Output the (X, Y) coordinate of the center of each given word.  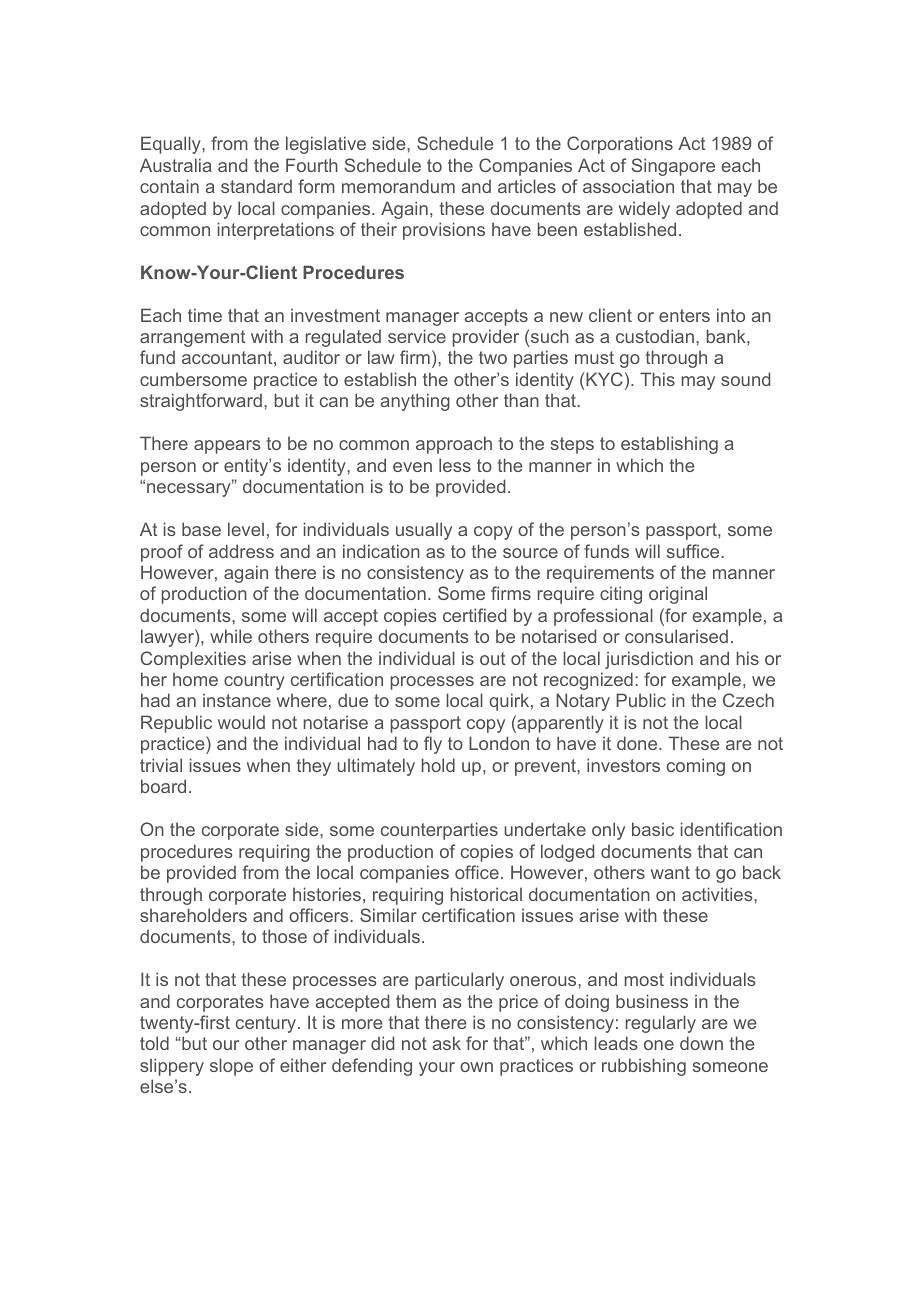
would (241, 722)
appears (227, 447)
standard (256, 186)
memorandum (398, 186)
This (657, 379)
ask (447, 1043)
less (455, 465)
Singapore (673, 167)
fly (433, 745)
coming (696, 767)
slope (231, 1067)
